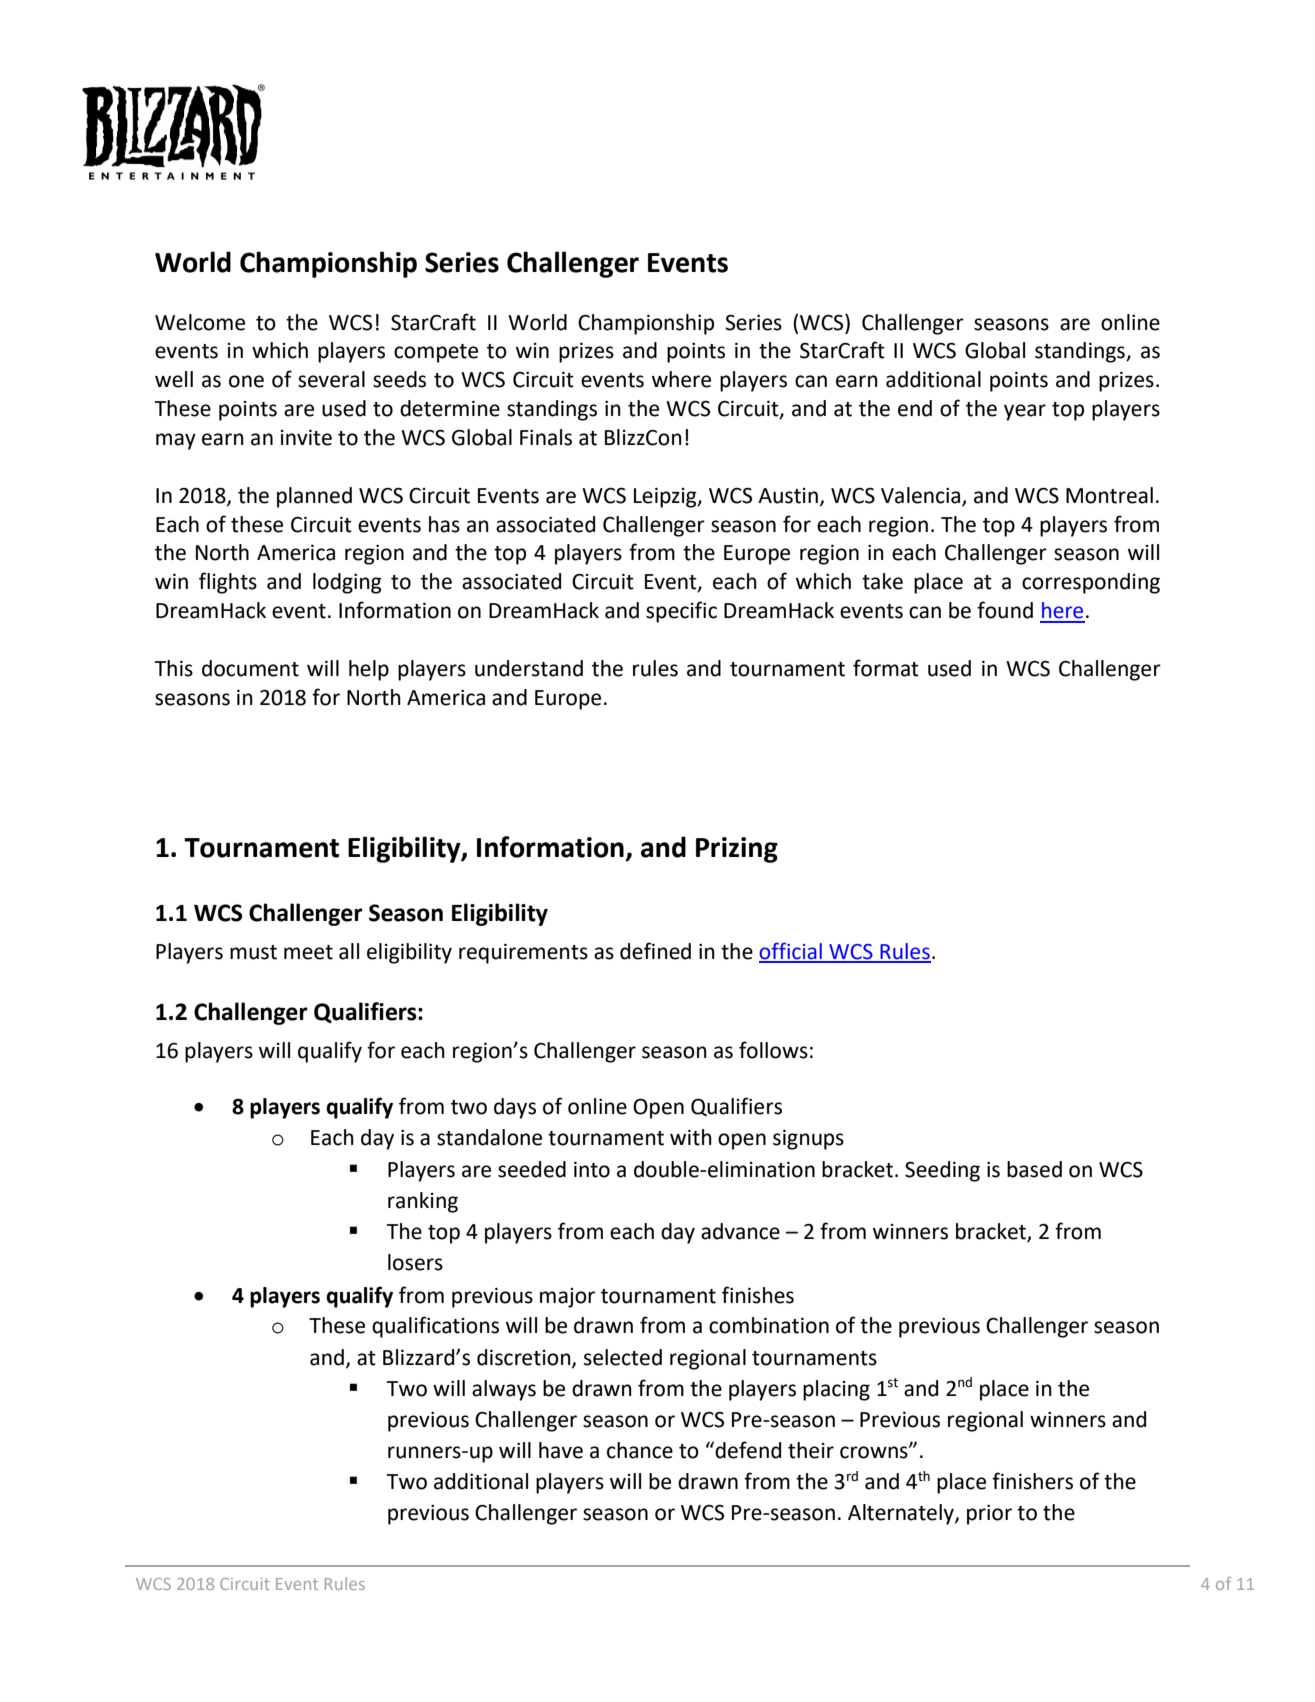 The height and width of the screenshot is (1702, 1315). What do you see at coordinates (423, 1202) in the screenshot?
I see `ranking` at bounding box center [423, 1202].
